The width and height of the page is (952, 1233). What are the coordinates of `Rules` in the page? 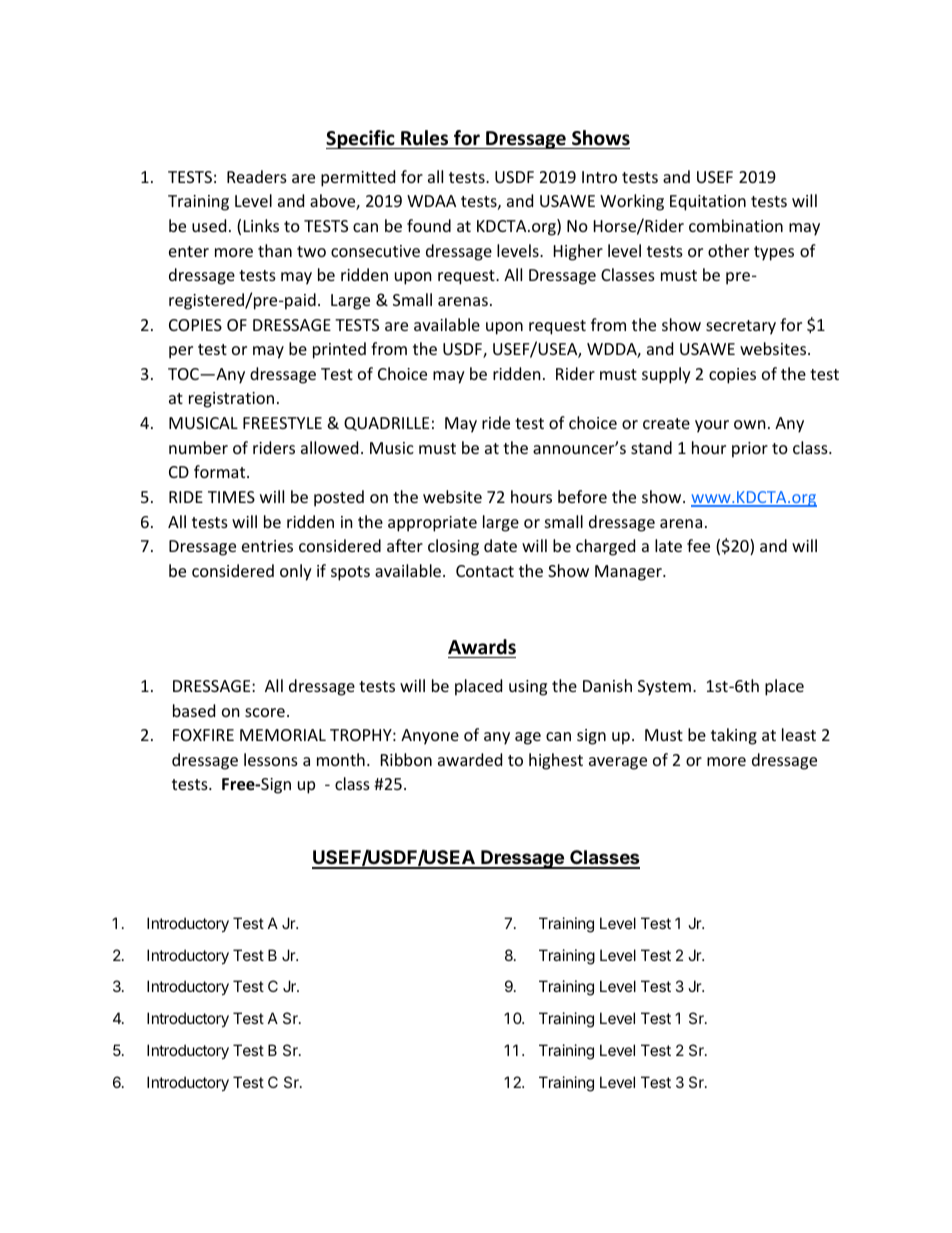 It's located at (424, 138).
